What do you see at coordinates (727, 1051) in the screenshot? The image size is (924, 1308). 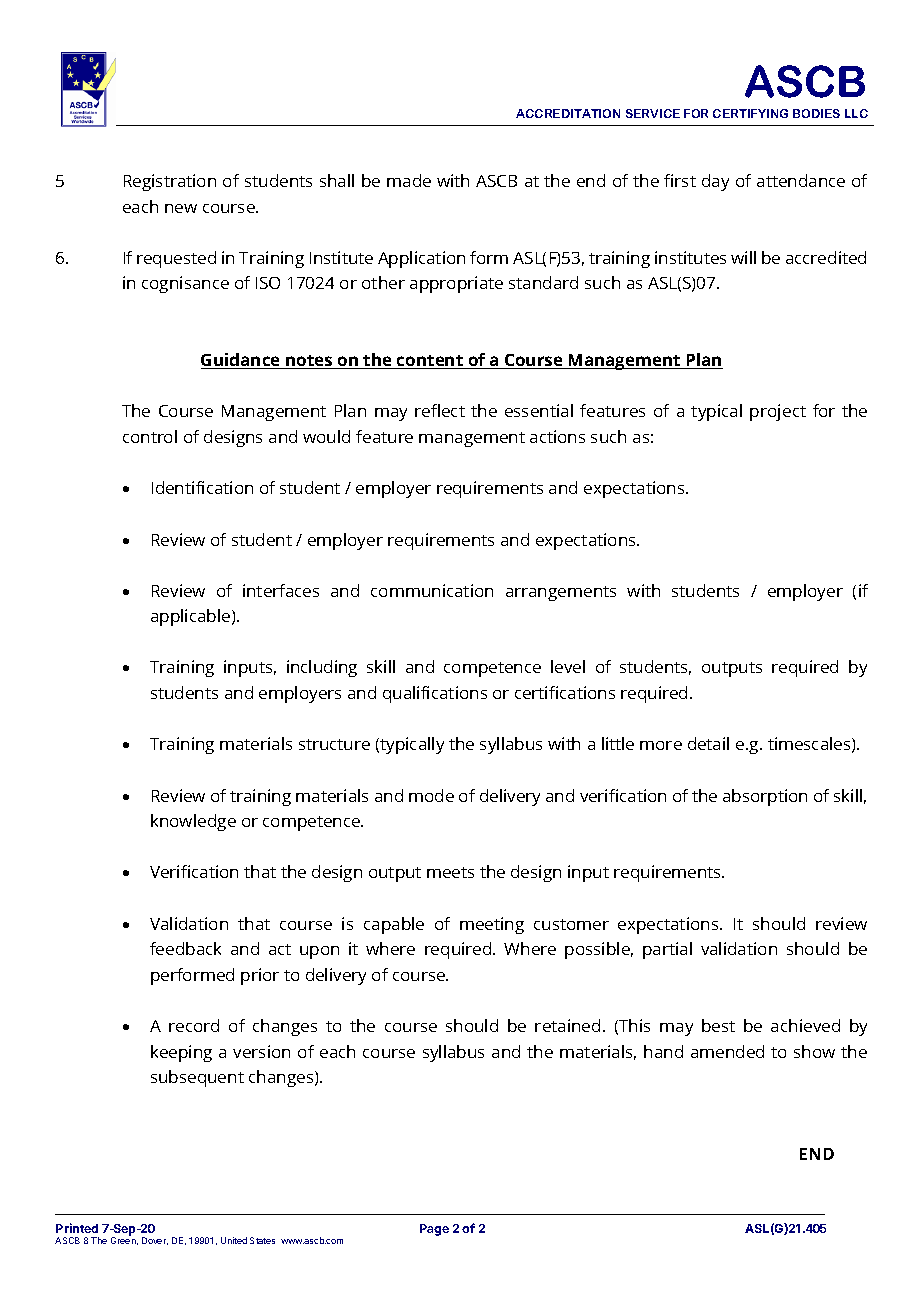 I see `amended` at bounding box center [727, 1051].
